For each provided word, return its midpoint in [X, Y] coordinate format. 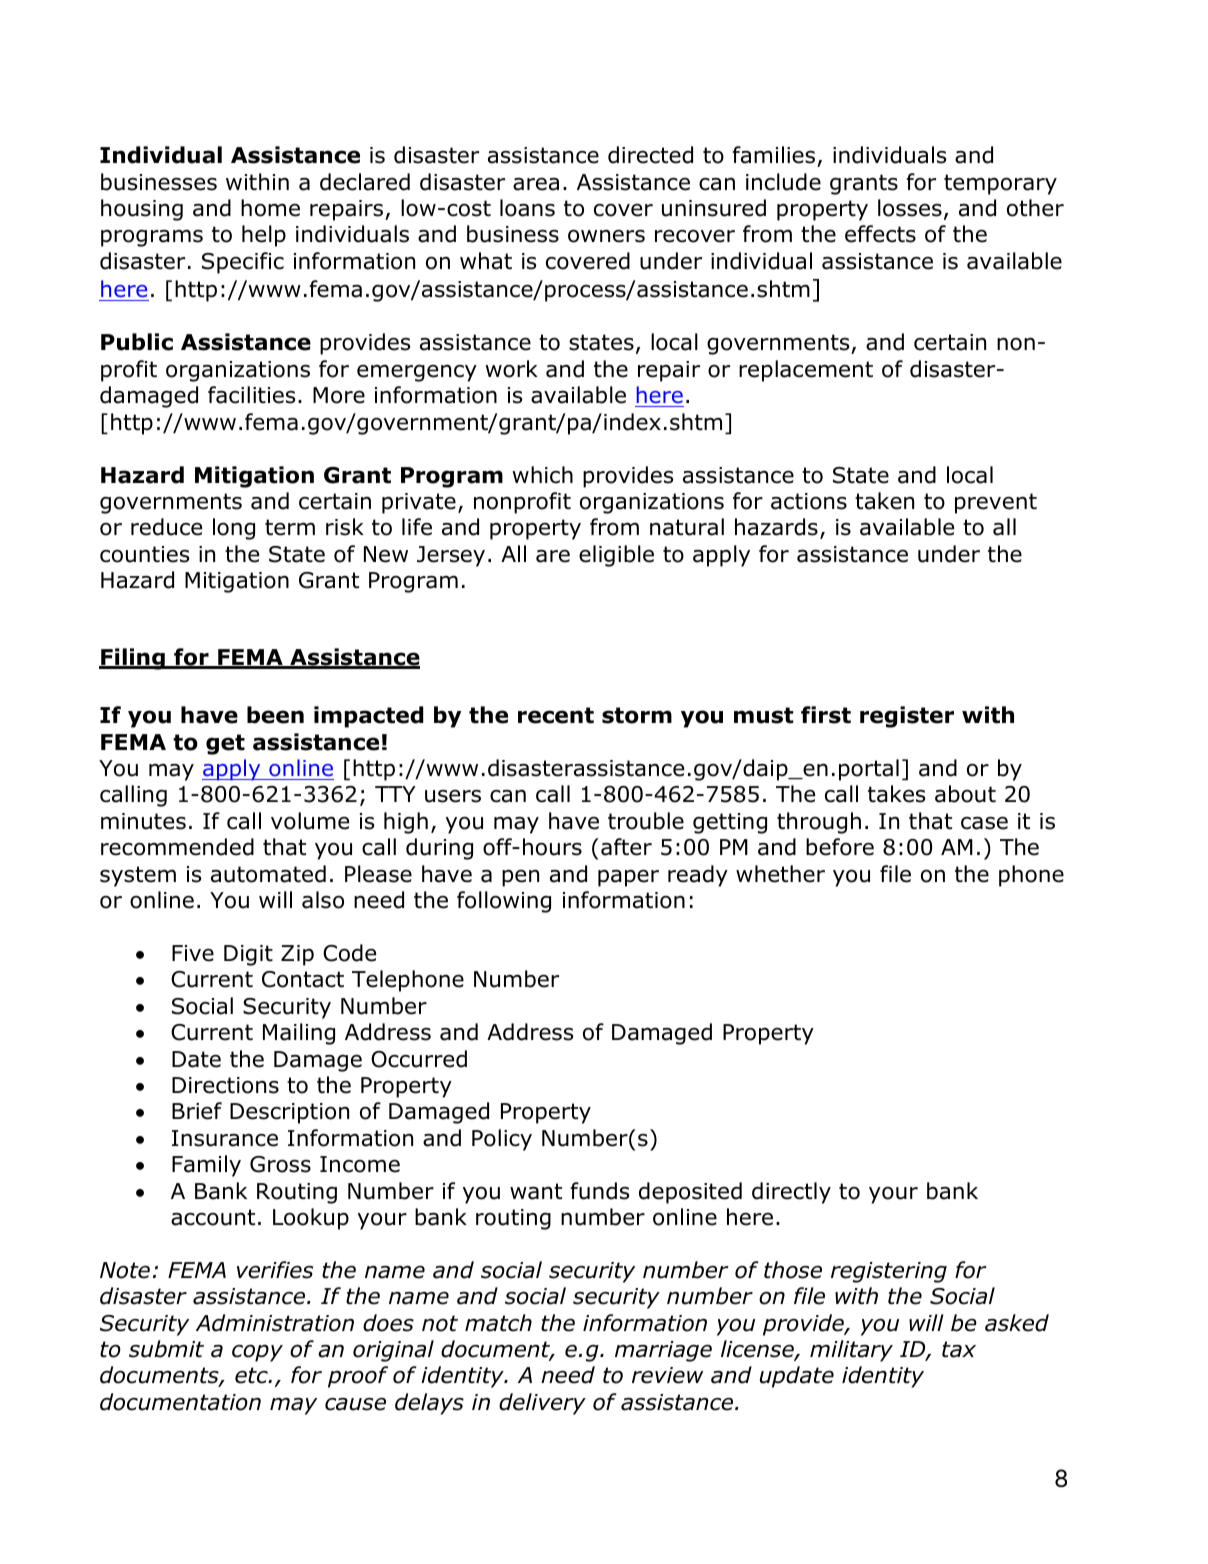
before [840, 847]
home [270, 208]
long [234, 529]
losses [910, 208]
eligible [616, 556]
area [536, 184]
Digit [248, 955]
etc [252, 1375]
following [504, 902]
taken [884, 501]
